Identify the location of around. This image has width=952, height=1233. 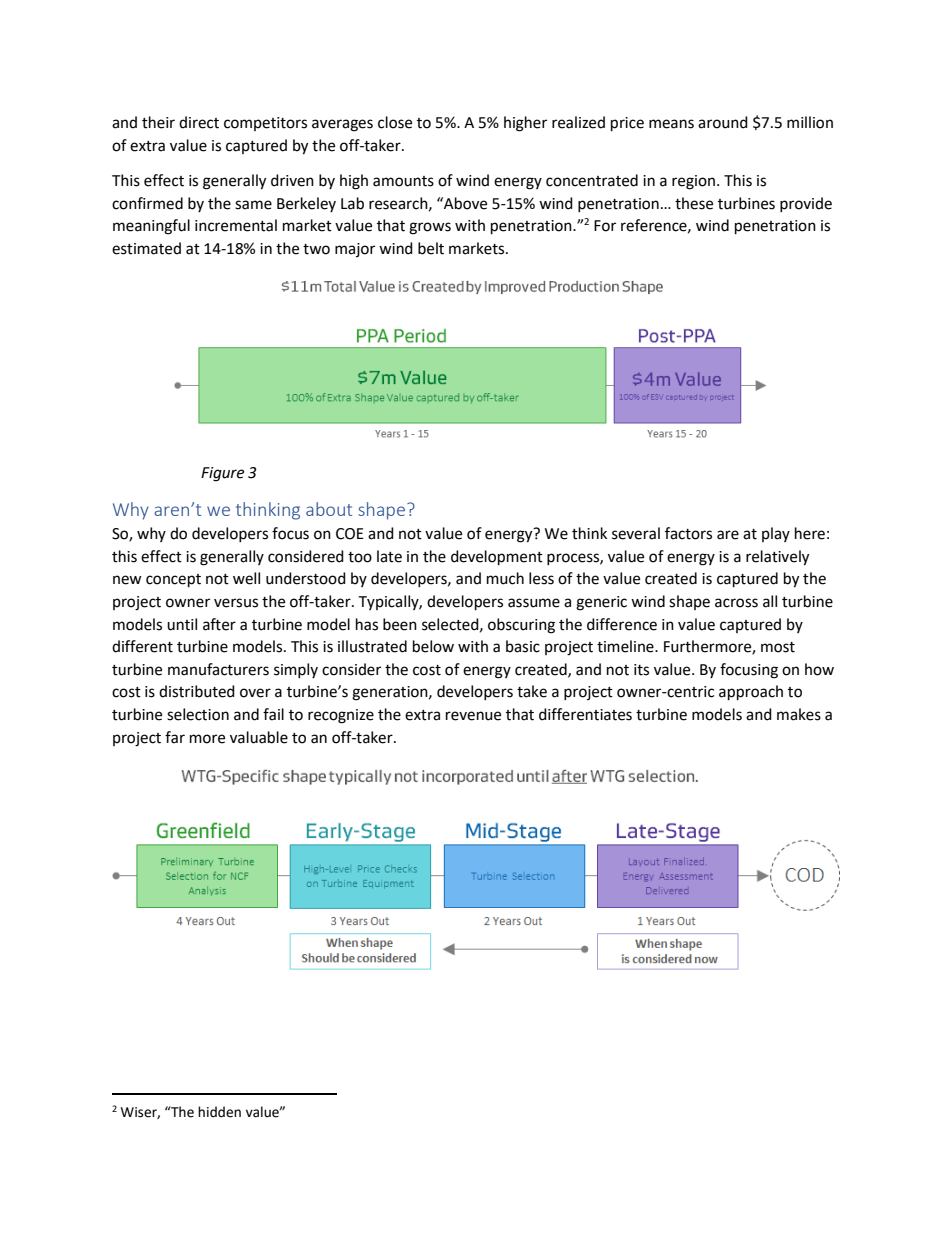
(723, 122).
